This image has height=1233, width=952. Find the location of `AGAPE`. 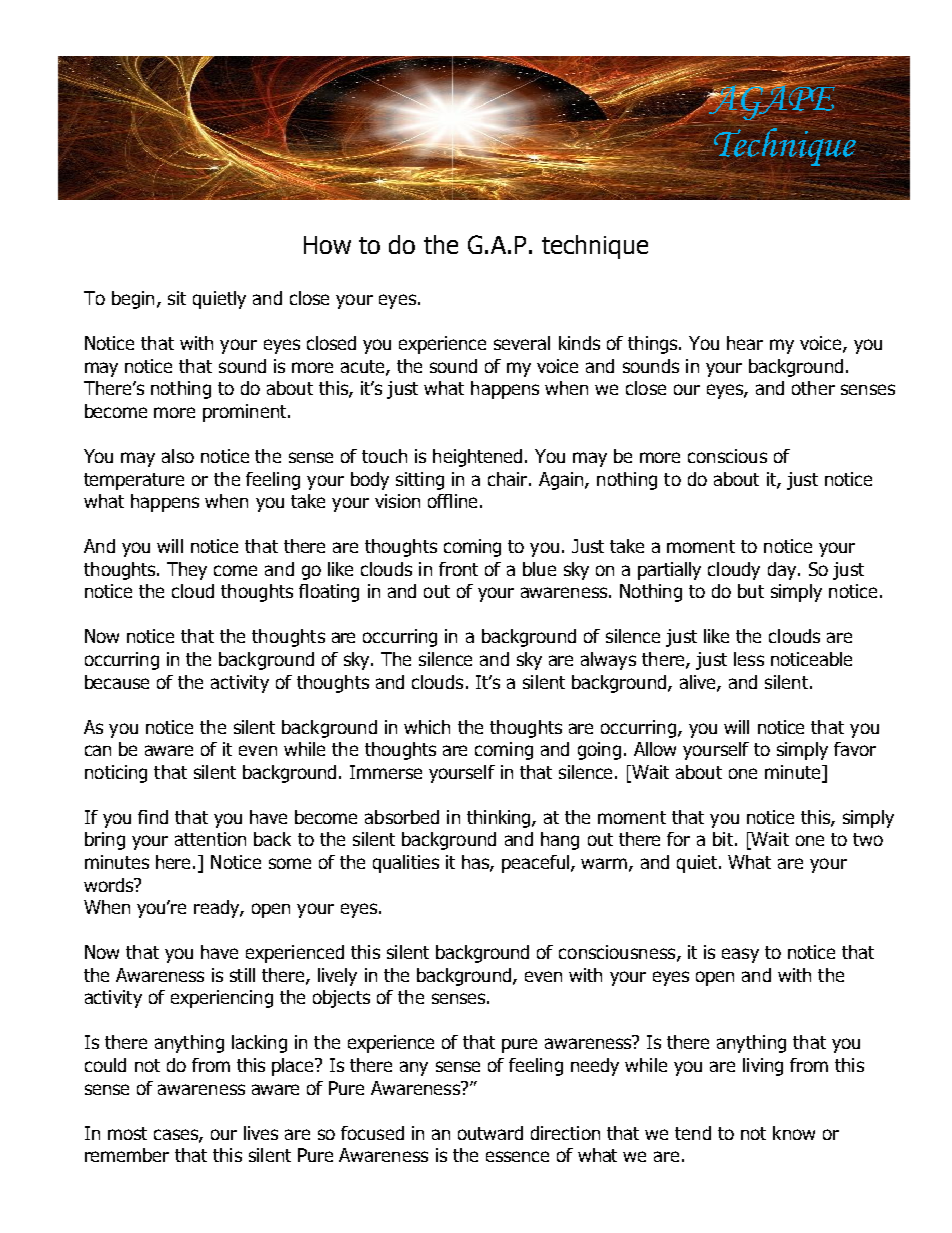

AGAPE is located at coordinates (772, 103).
